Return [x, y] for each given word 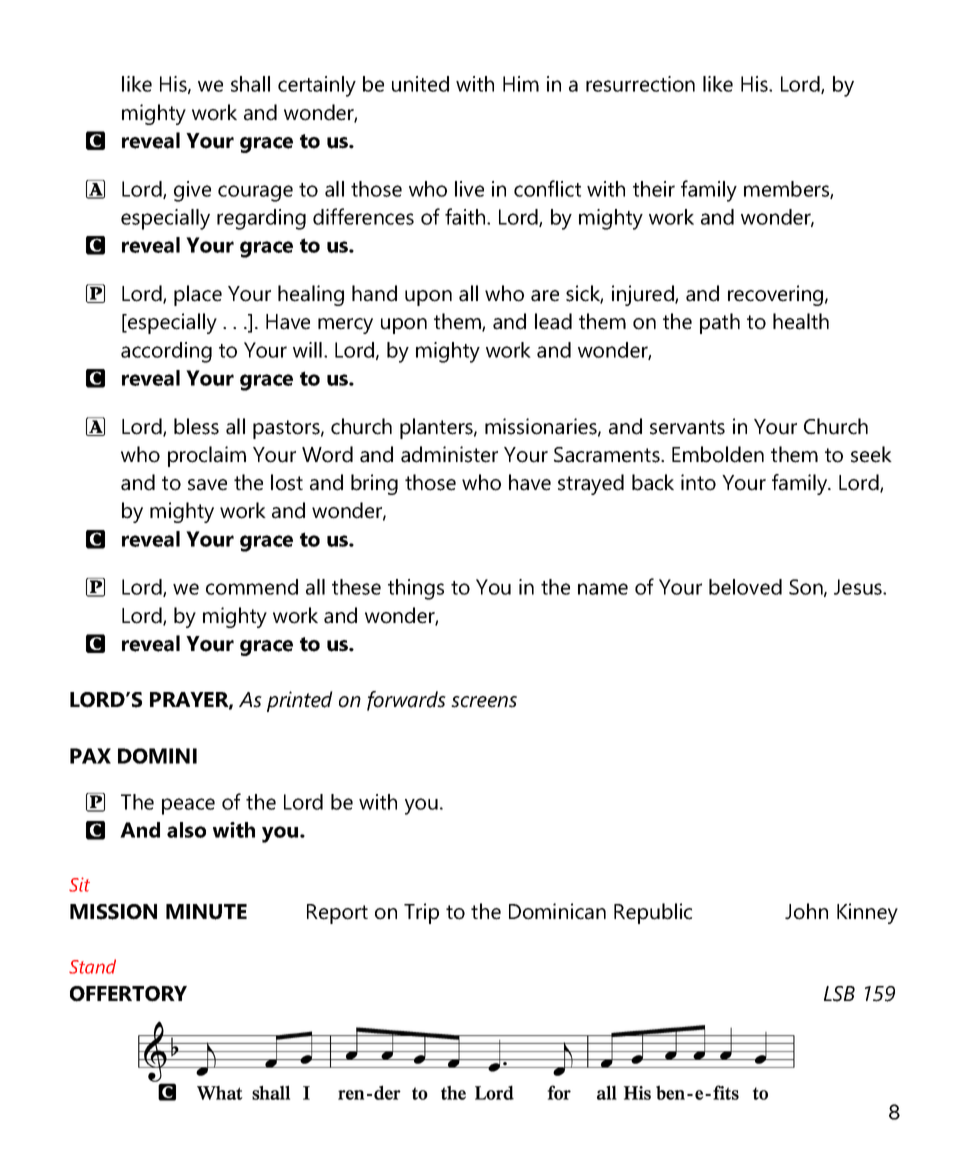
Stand [92, 966]
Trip [421, 913]
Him [521, 84]
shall [250, 84]
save [207, 485]
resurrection [640, 84]
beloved [745, 587]
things [416, 589]
